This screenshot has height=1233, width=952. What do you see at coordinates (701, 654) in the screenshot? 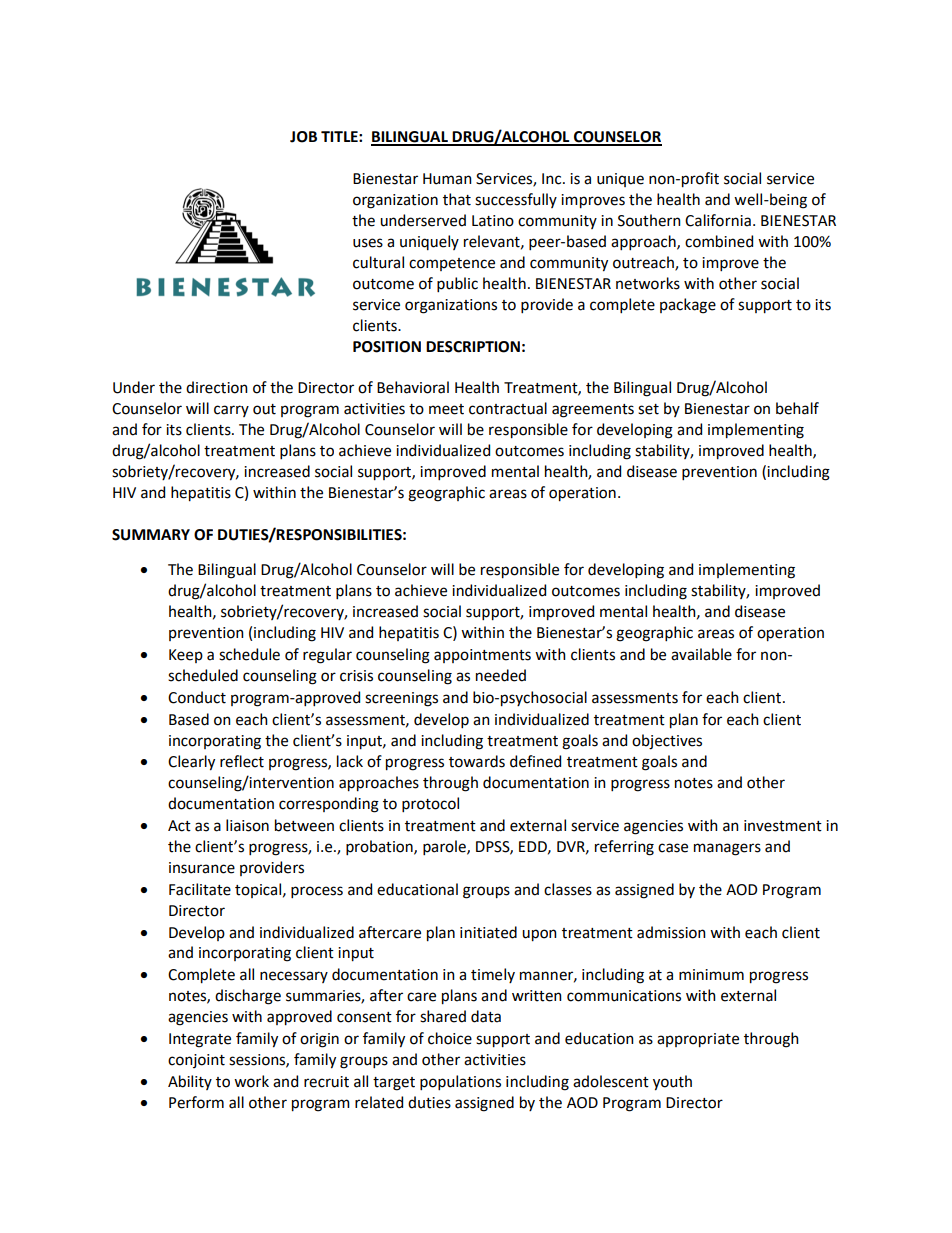
I see `available` at bounding box center [701, 654].
